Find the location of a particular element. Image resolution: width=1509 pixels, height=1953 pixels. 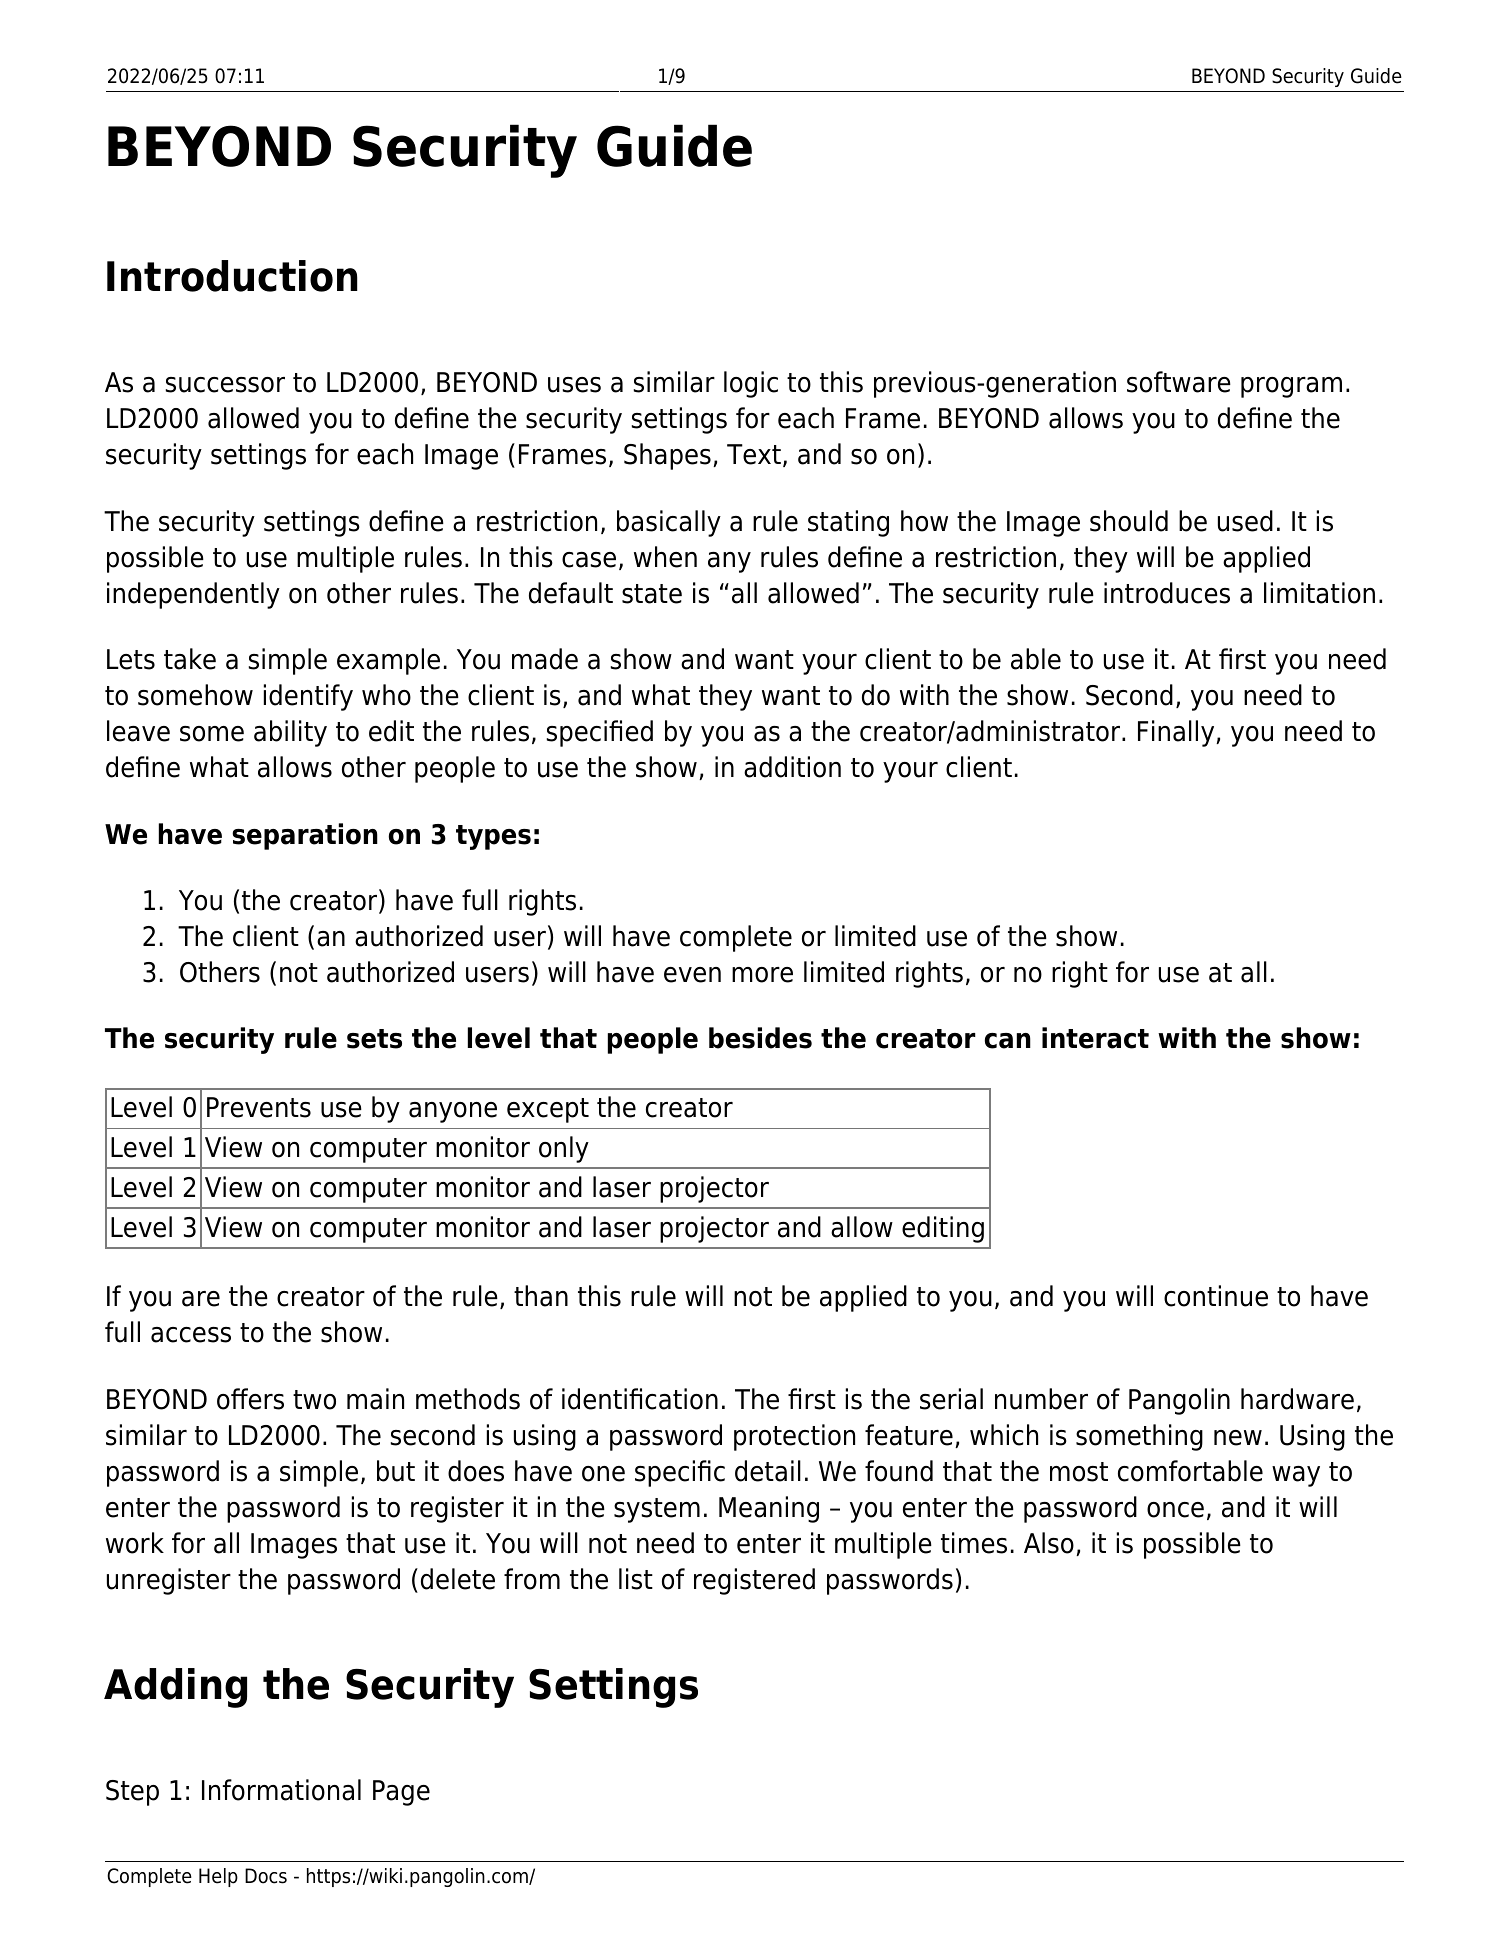

protection is located at coordinates (794, 1437).
